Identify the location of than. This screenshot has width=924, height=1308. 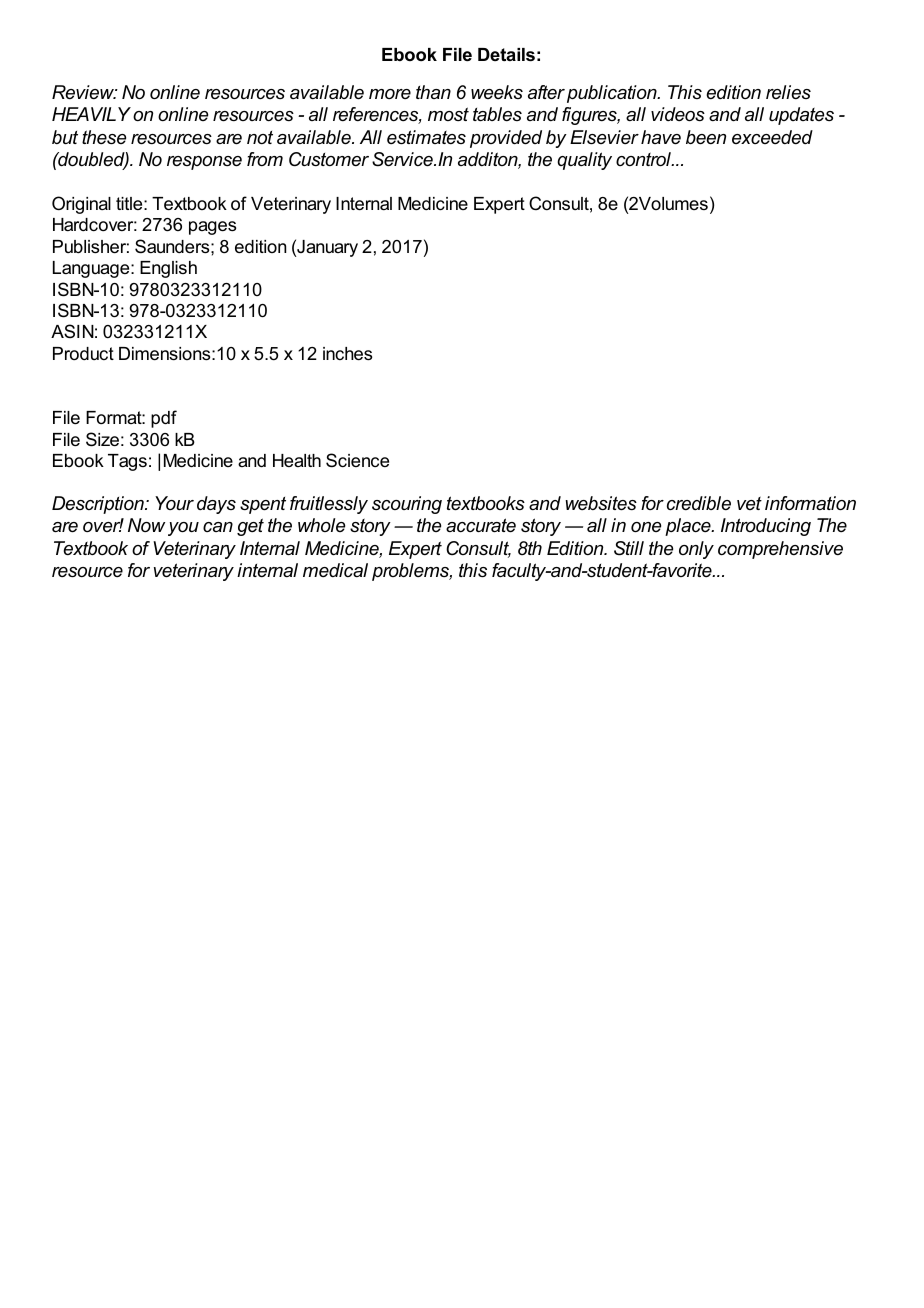
(433, 92).
